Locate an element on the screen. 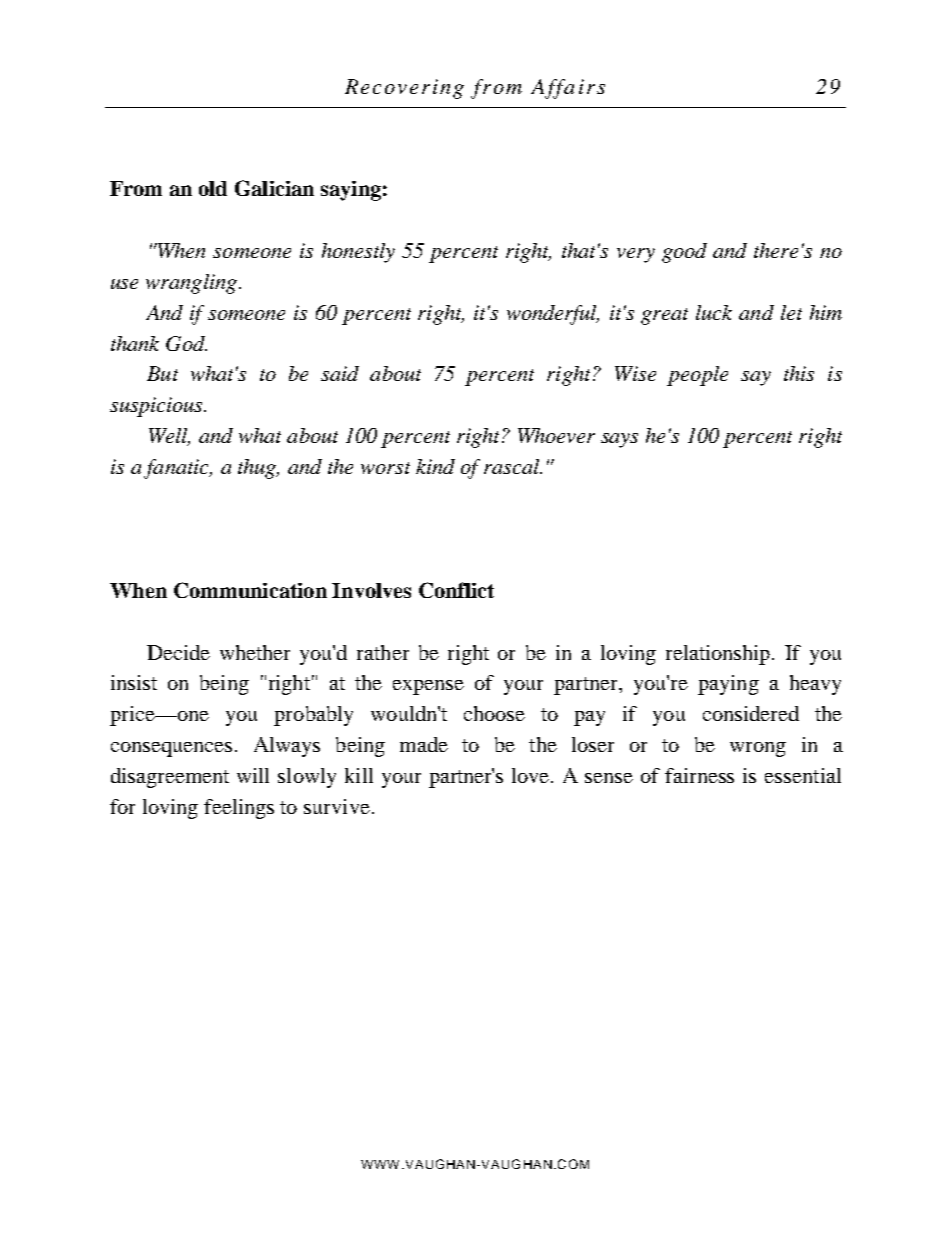  Affairs is located at coordinates (568, 89).
